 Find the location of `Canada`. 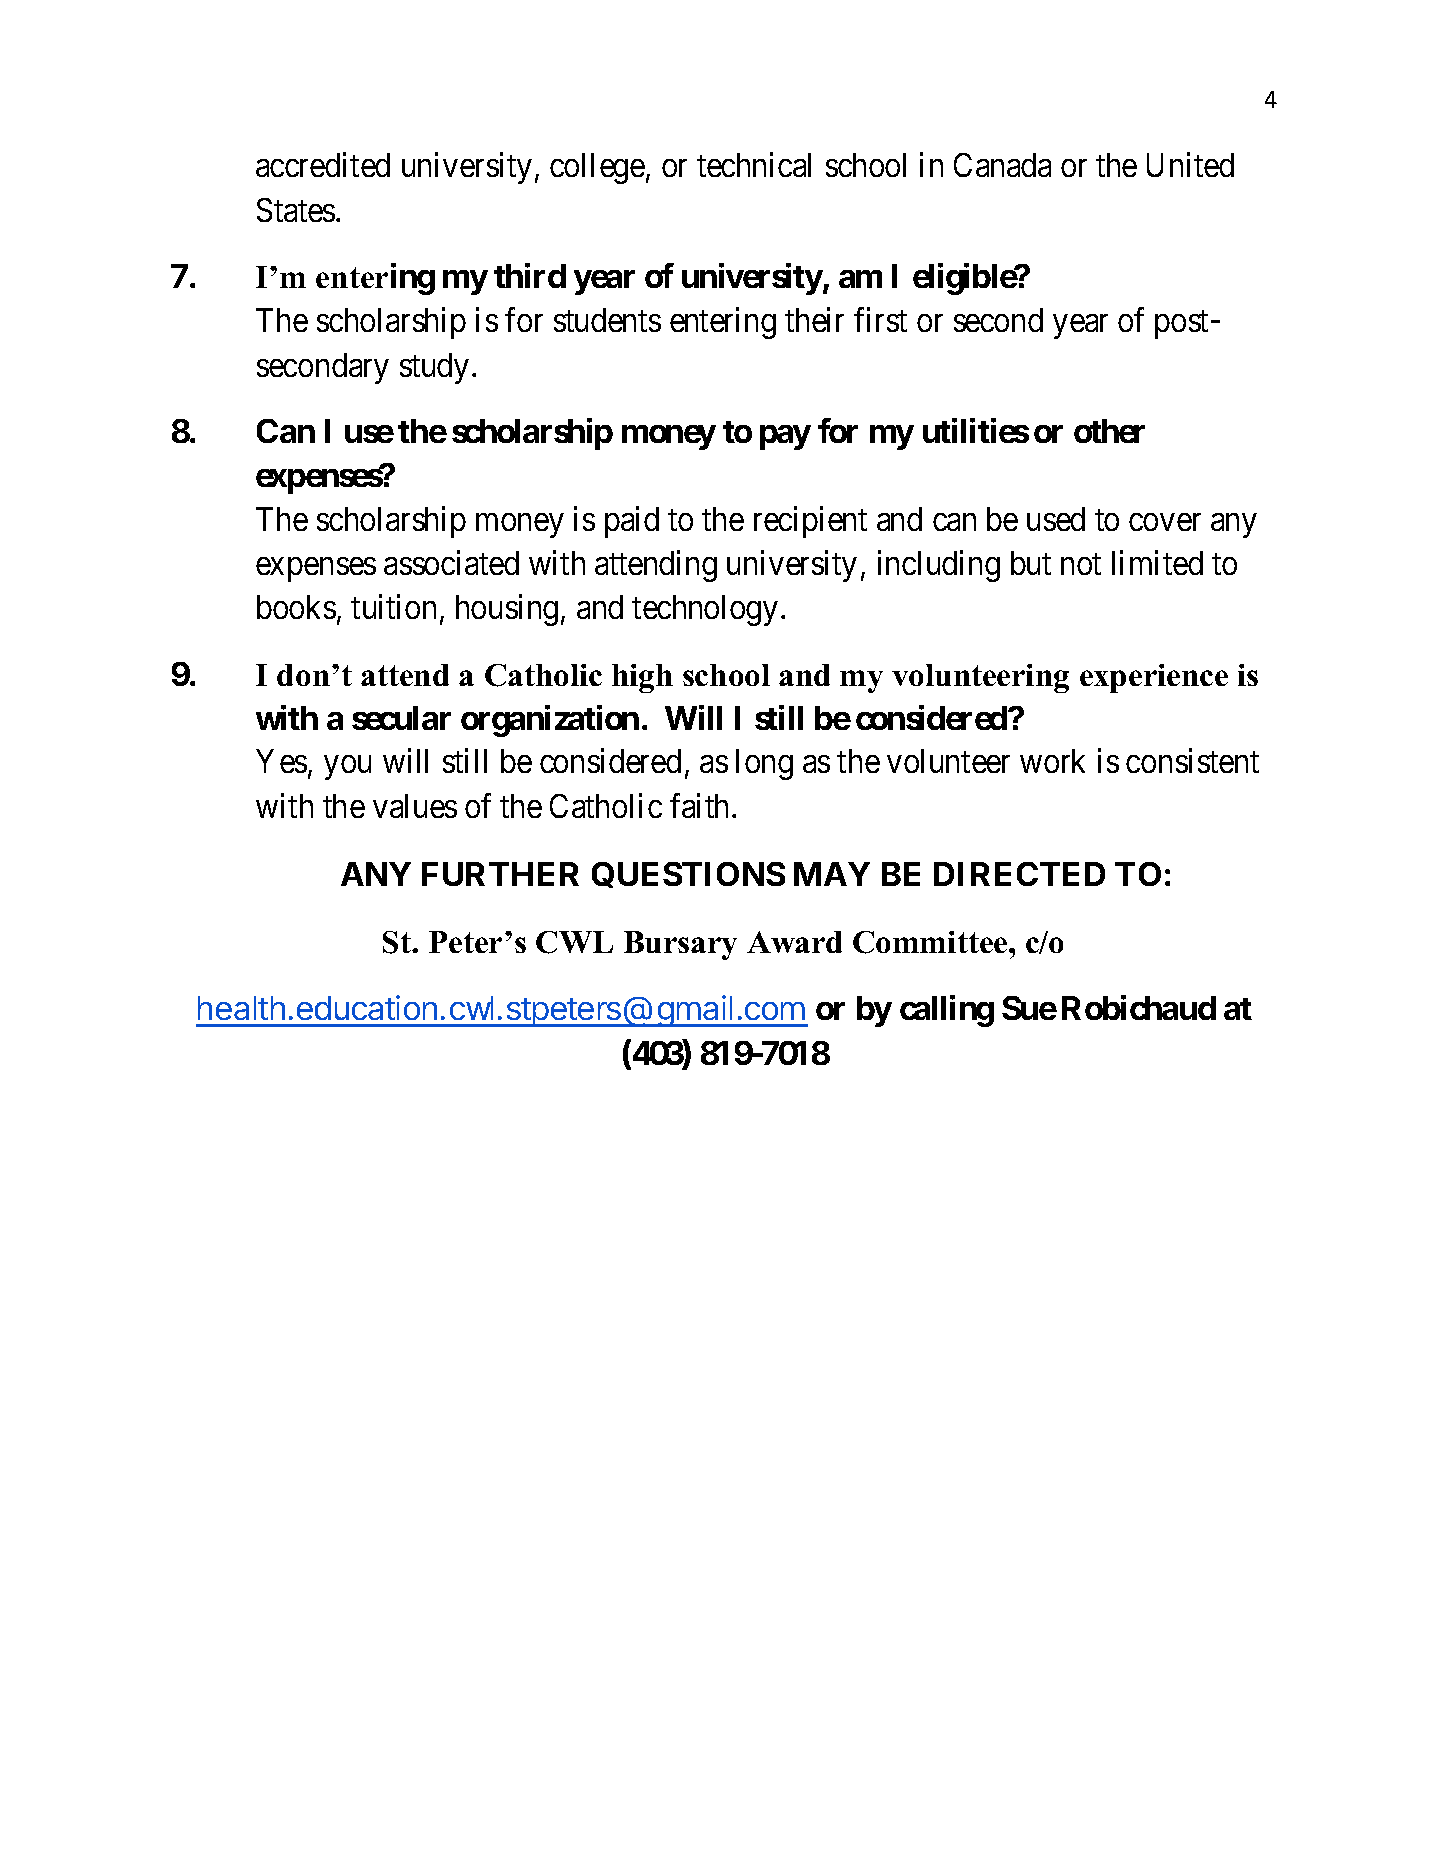

Canada is located at coordinates (1002, 165).
